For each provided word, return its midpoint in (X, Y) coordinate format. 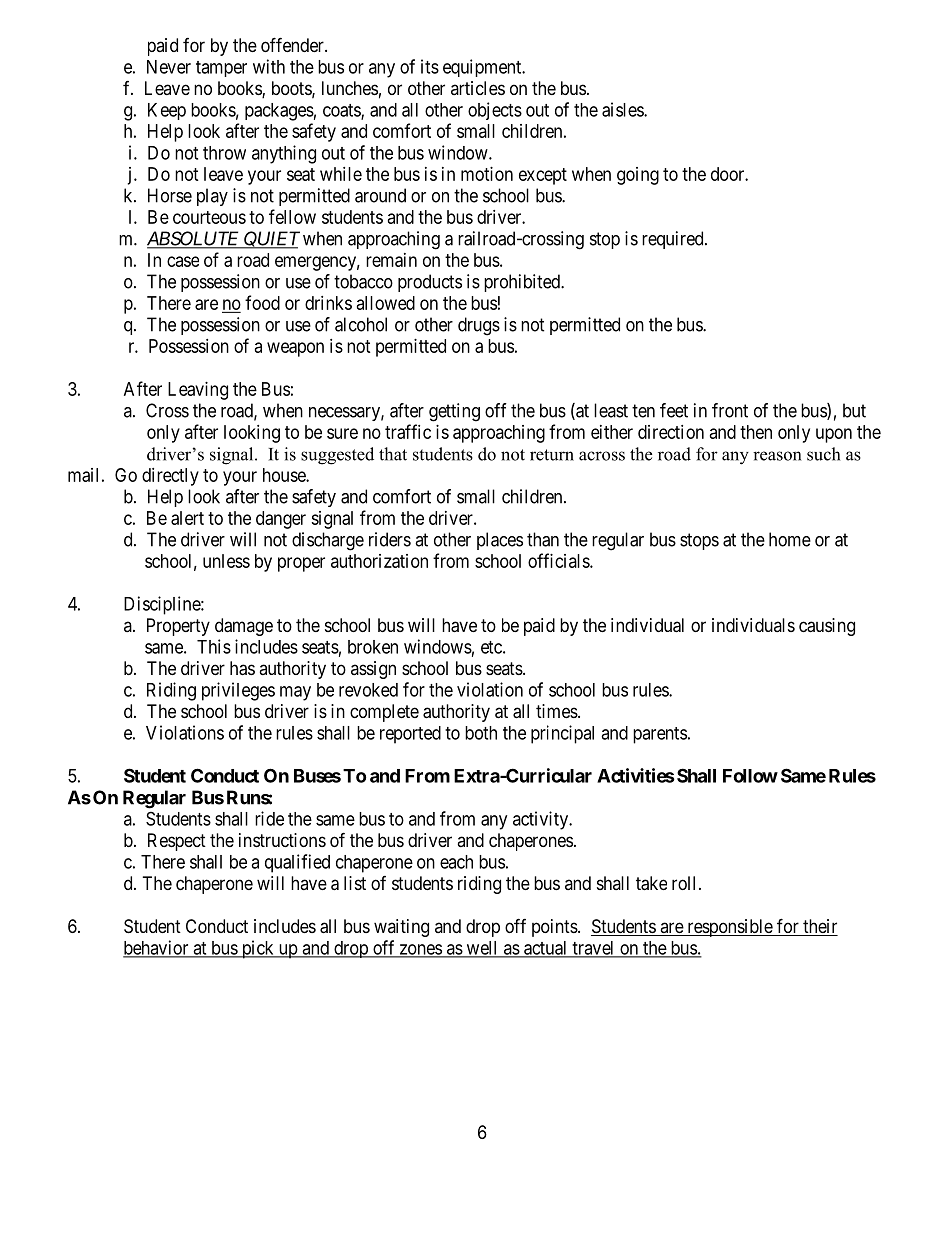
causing (827, 627)
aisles (623, 109)
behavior (157, 948)
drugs (479, 326)
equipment (483, 68)
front (730, 410)
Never (169, 67)
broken (373, 647)
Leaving (198, 391)
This (214, 646)
